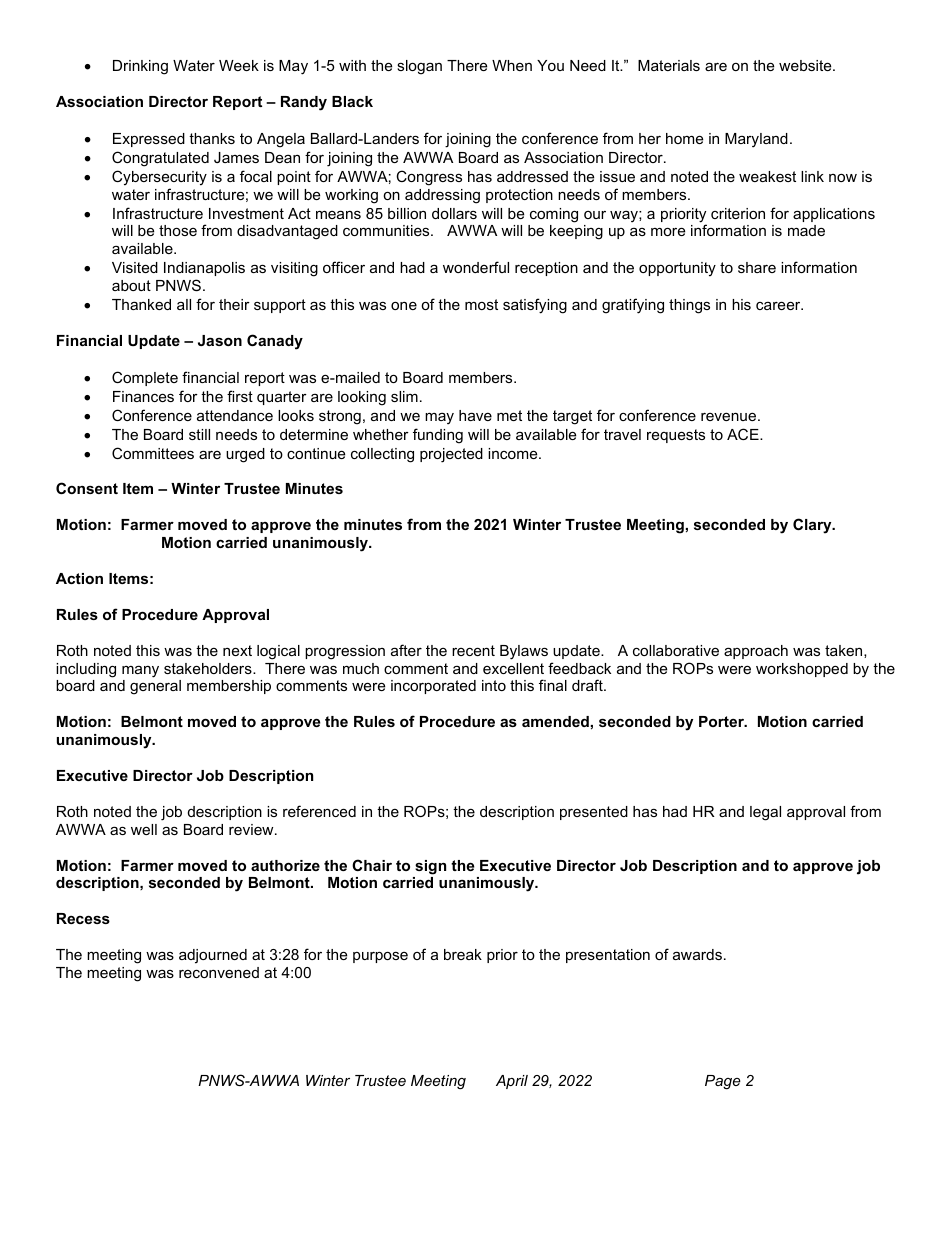  I want to click on well, so click(144, 829).
